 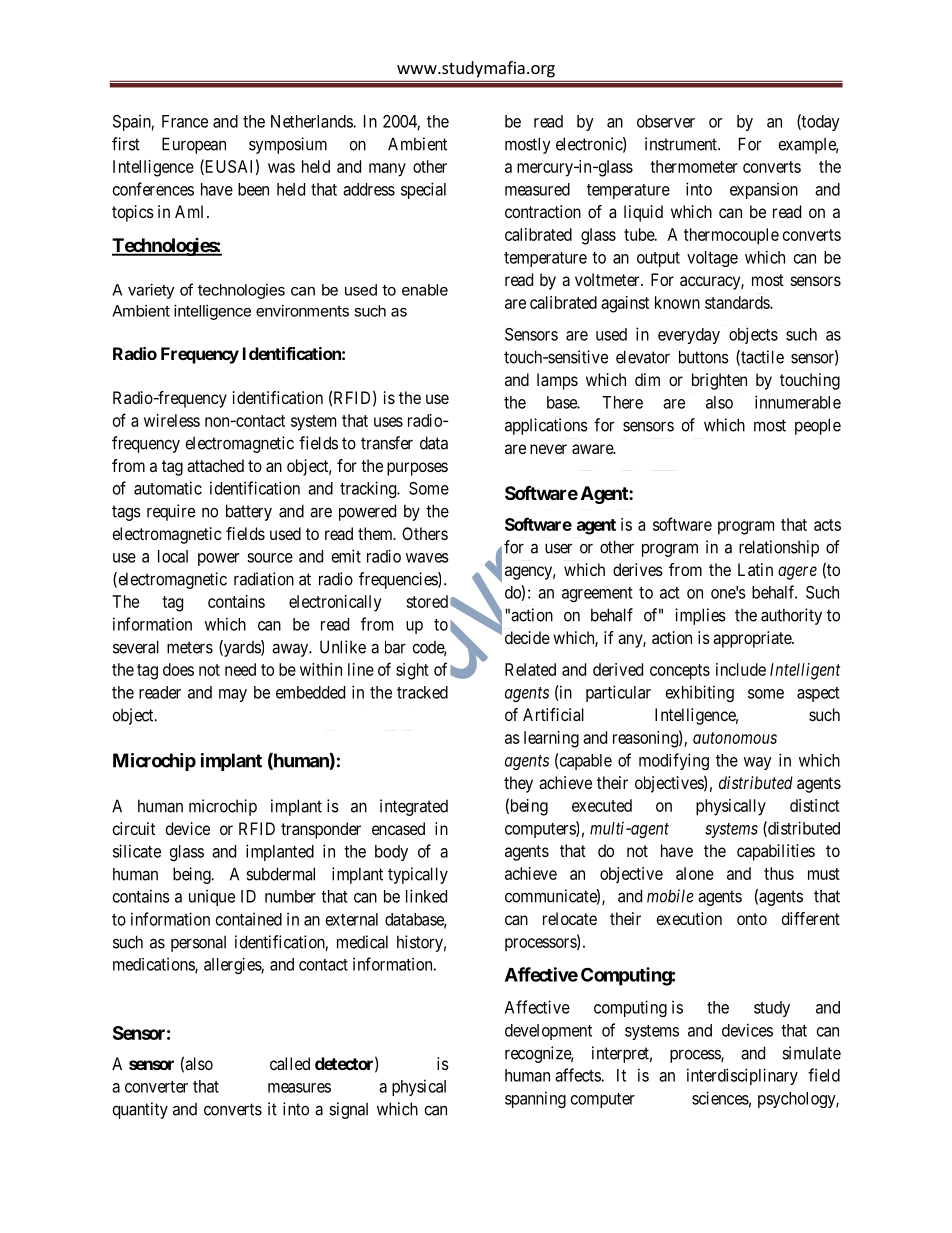 I want to click on special, so click(x=423, y=190).
